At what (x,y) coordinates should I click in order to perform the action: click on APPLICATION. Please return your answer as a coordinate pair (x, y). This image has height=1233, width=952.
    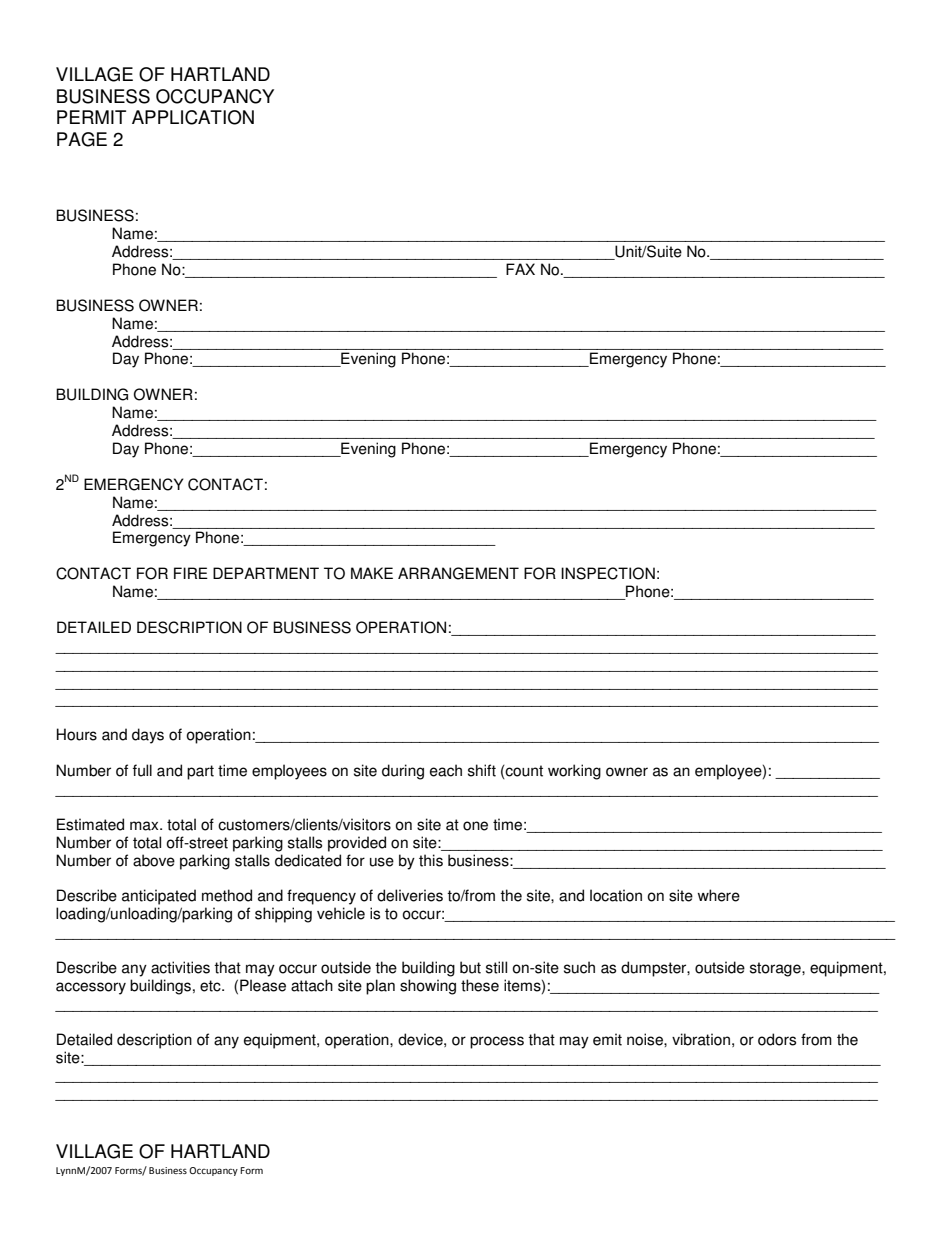
    Looking at the image, I should click on (193, 117).
